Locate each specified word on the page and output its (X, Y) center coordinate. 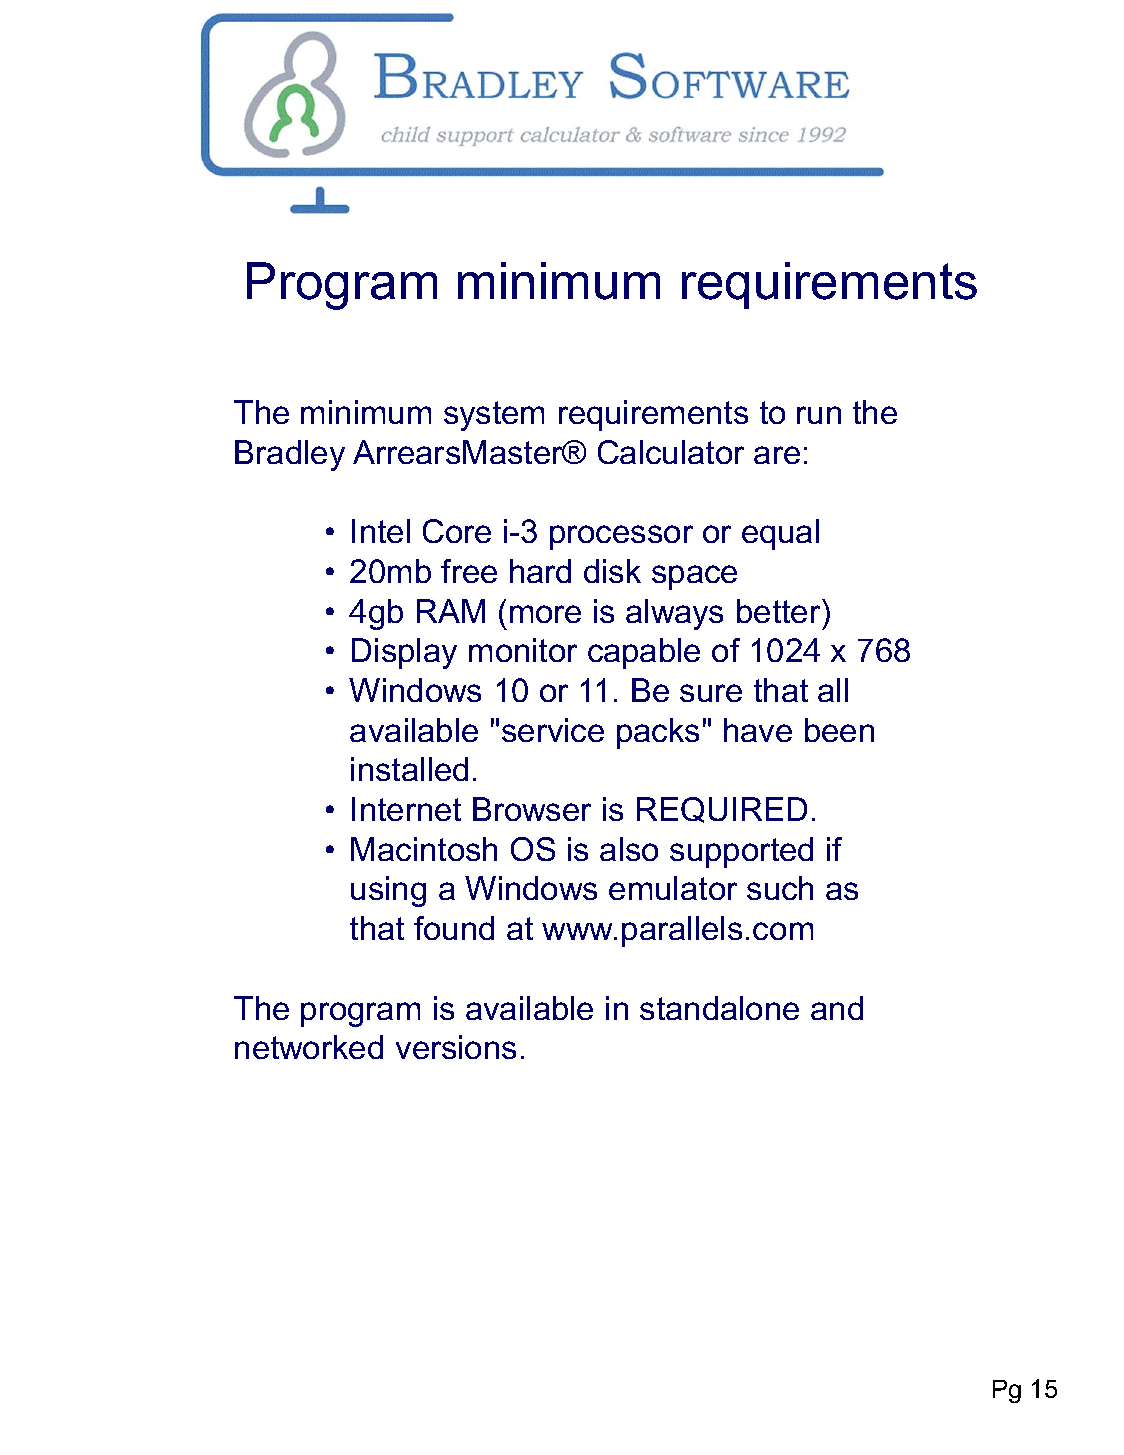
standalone (719, 1008)
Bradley (290, 455)
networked (309, 1047)
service (553, 730)
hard (540, 571)
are (777, 455)
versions (456, 1047)
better (780, 611)
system (494, 416)
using (388, 891)
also (629, 849)
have (758, 730)
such (780, 888)
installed (409, 769)
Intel (381, 531)
